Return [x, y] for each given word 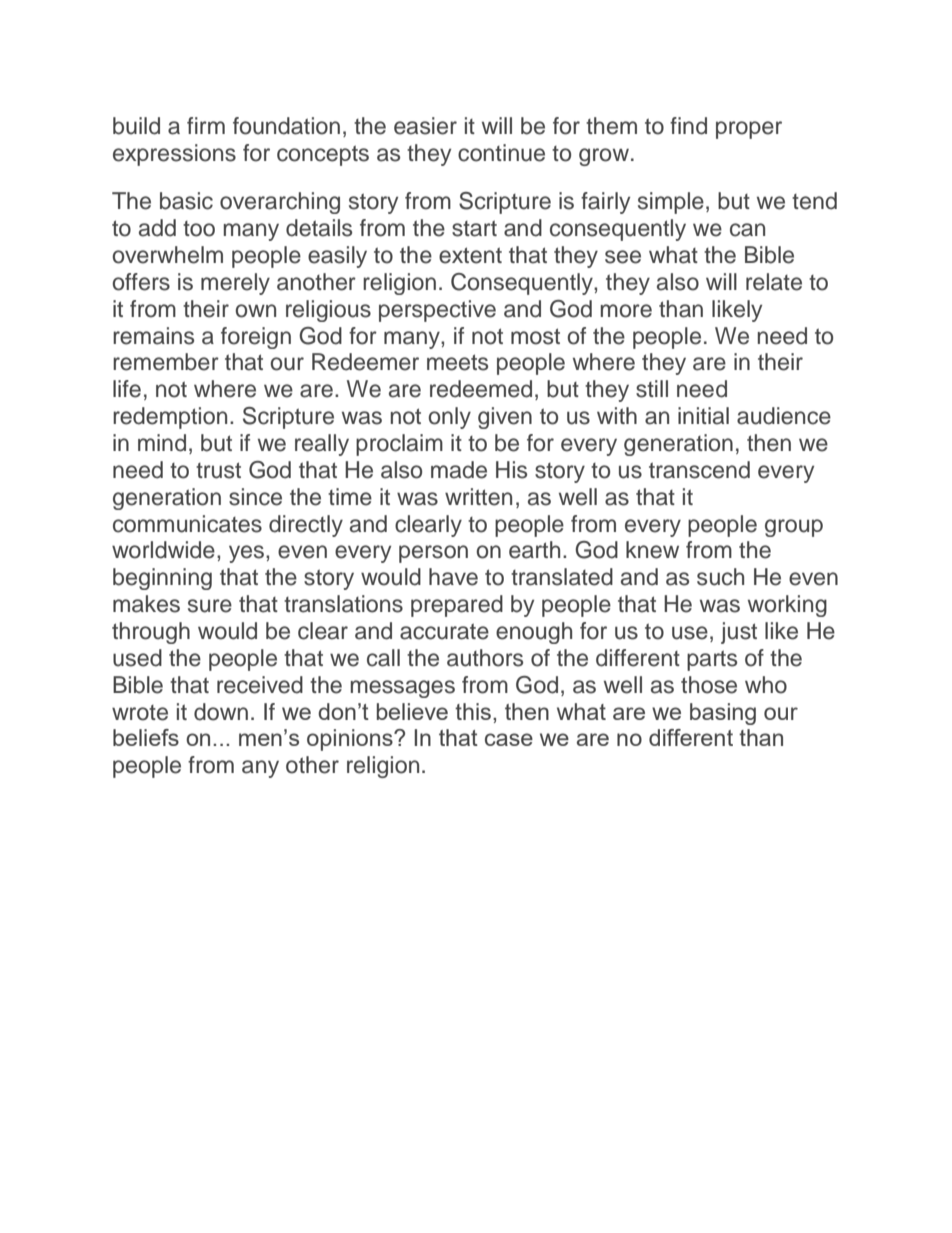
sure [210, 606]
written [478, 497]
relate [774, 282]
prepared [457, 606]
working [787, 606]
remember [166, 362]
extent [470, 255]
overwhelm [167, 255]
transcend [699, 470]
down [221, 712]
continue [501, 153]
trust [218, 470]
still [652, 389]
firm [206, 125]
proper [749, 130]
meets [457, 362]
